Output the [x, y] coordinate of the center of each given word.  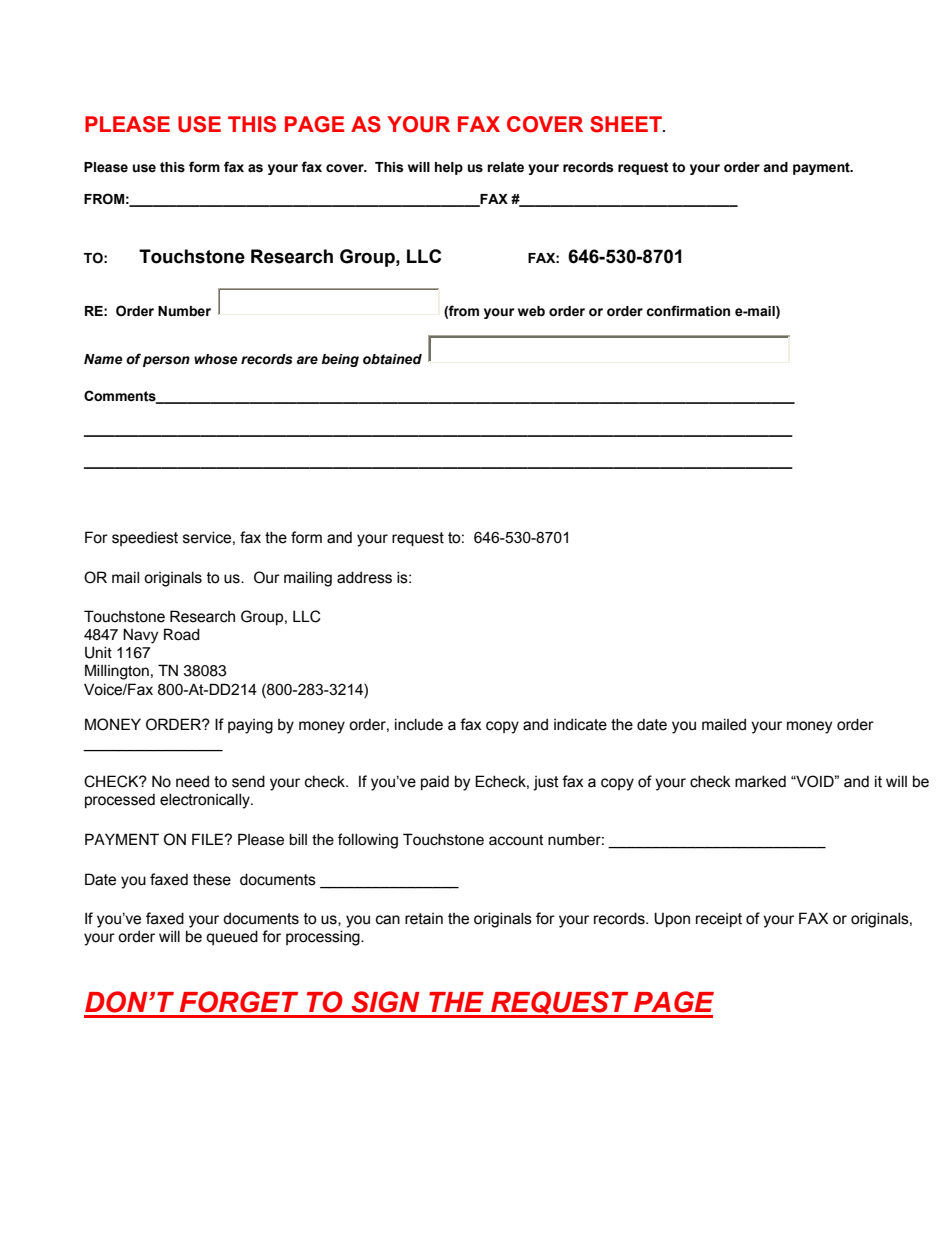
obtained [392, 359]
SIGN [386, 1002]
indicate [580, 724]
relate [505, 167]
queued [232, 937]
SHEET [627, 124]
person [166, 361]
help [449, 168]
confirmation [688, 311]
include [419, 724]
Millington [117, 672]
